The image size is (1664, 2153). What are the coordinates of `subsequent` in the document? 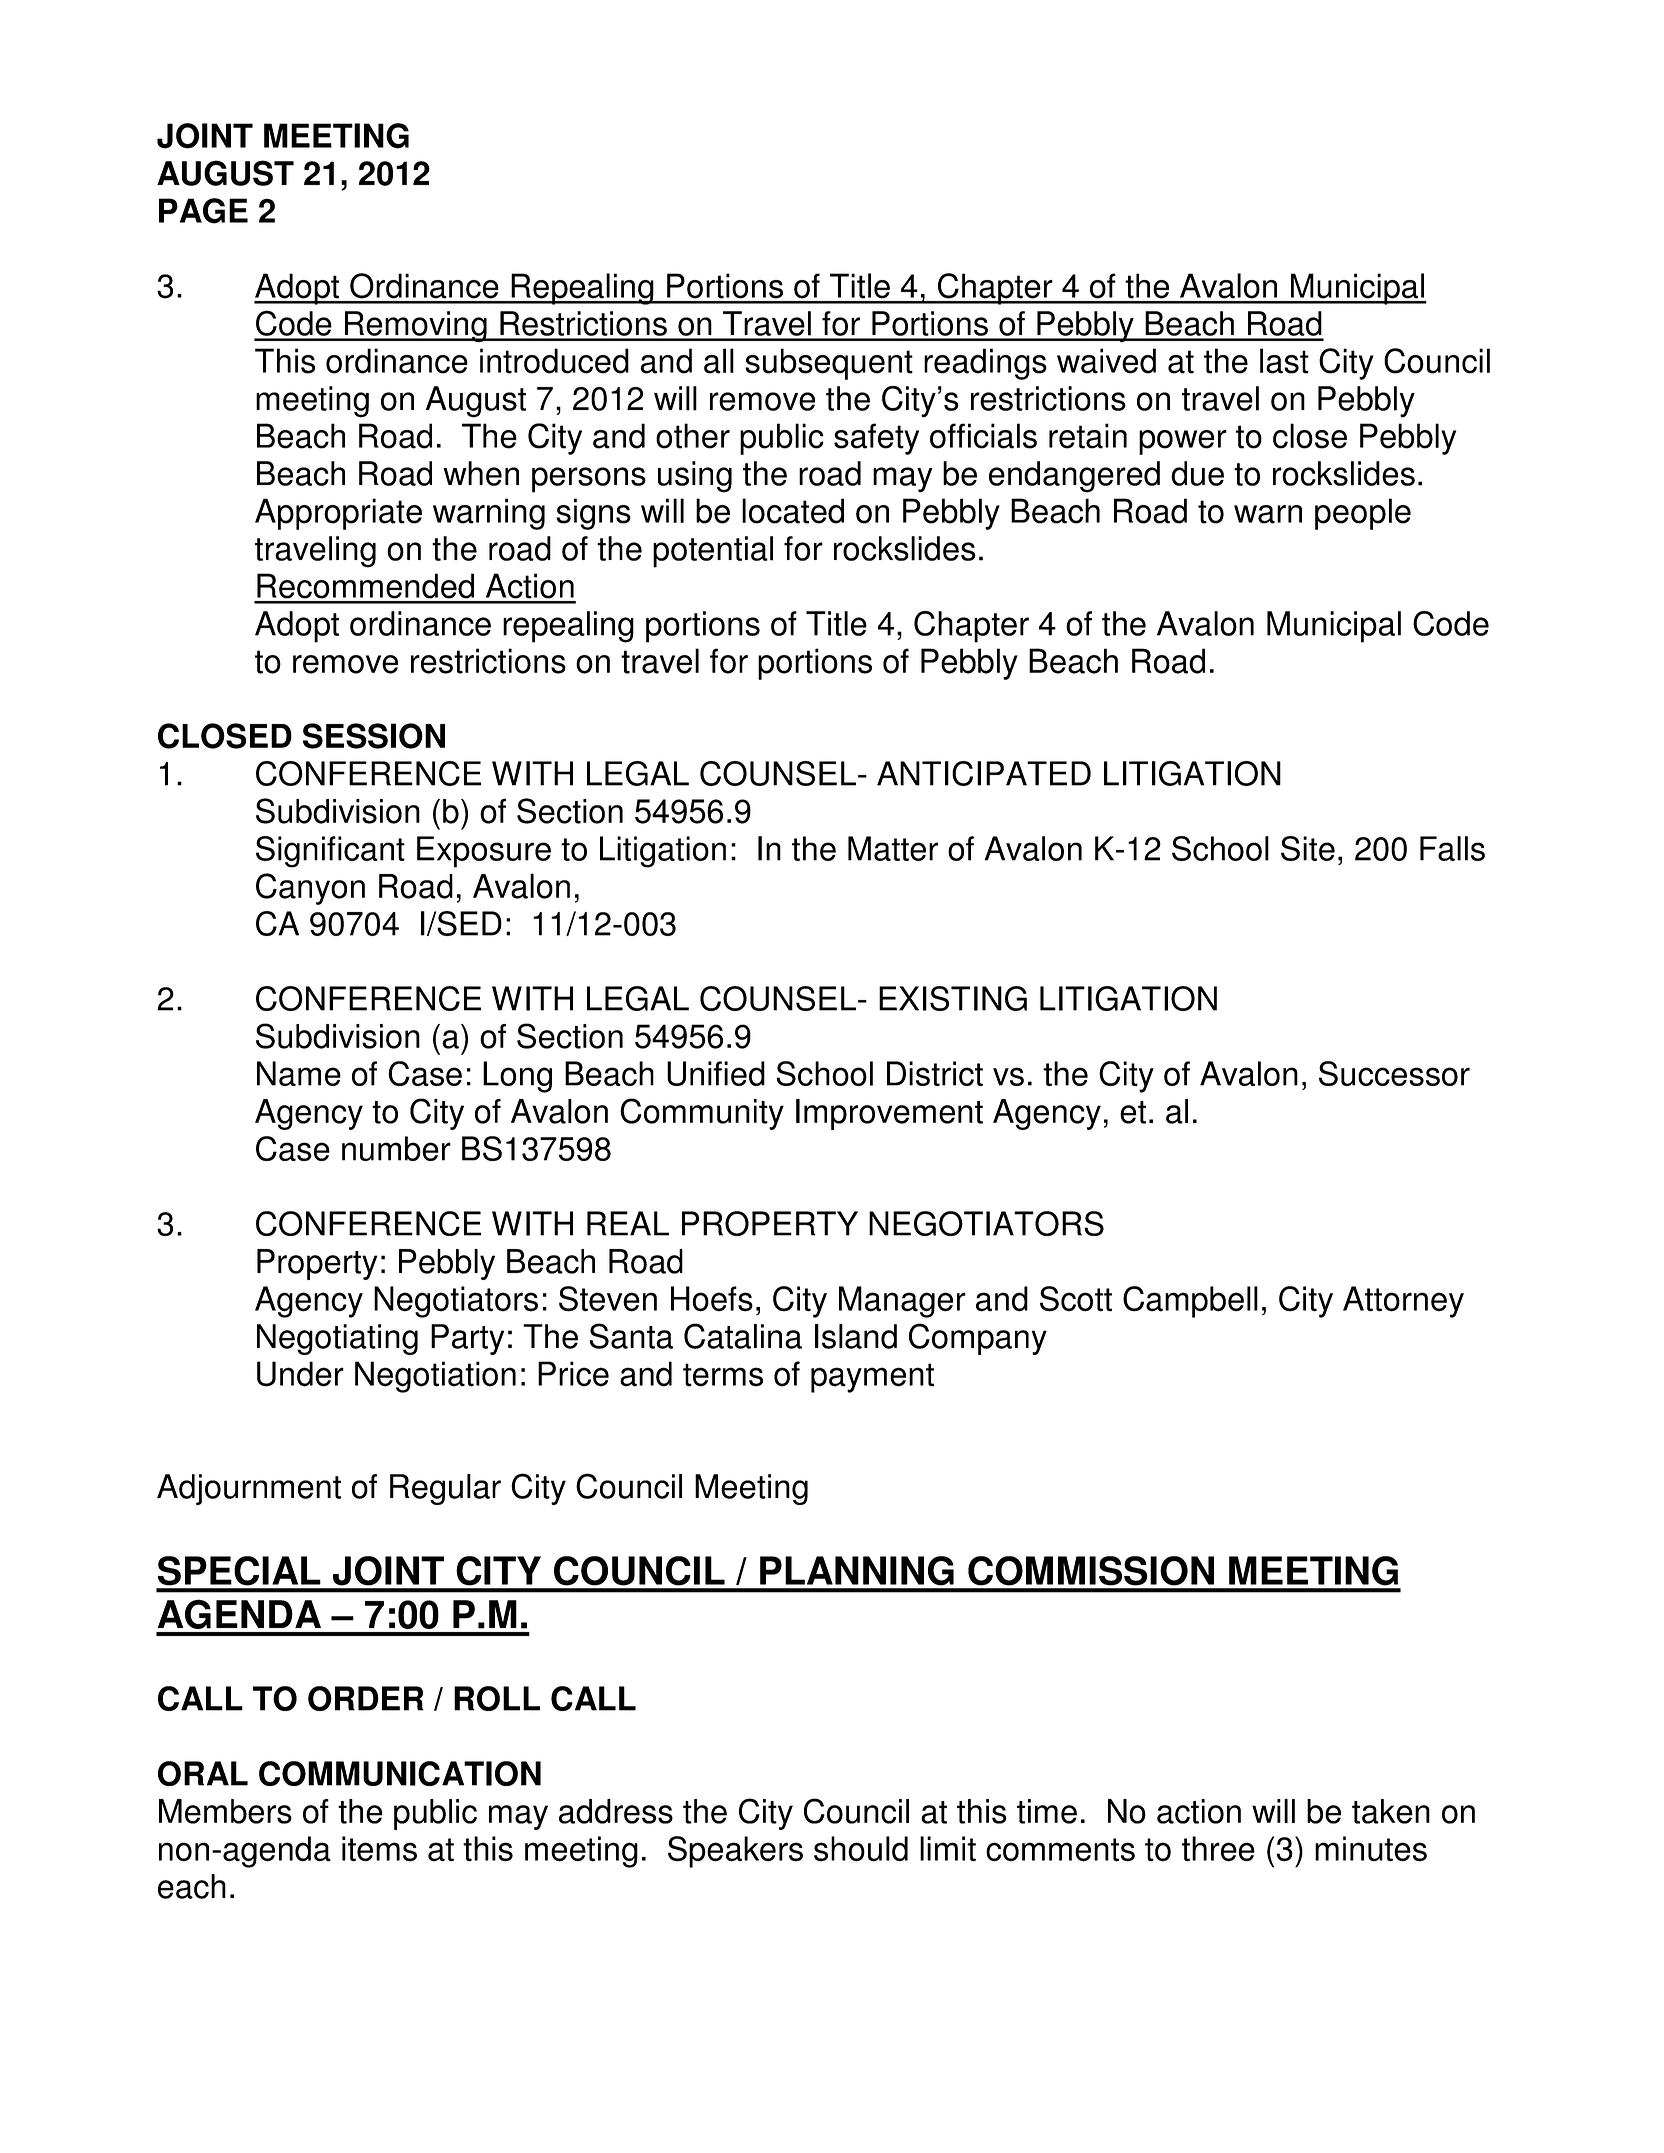 It's located at (829, 364).
